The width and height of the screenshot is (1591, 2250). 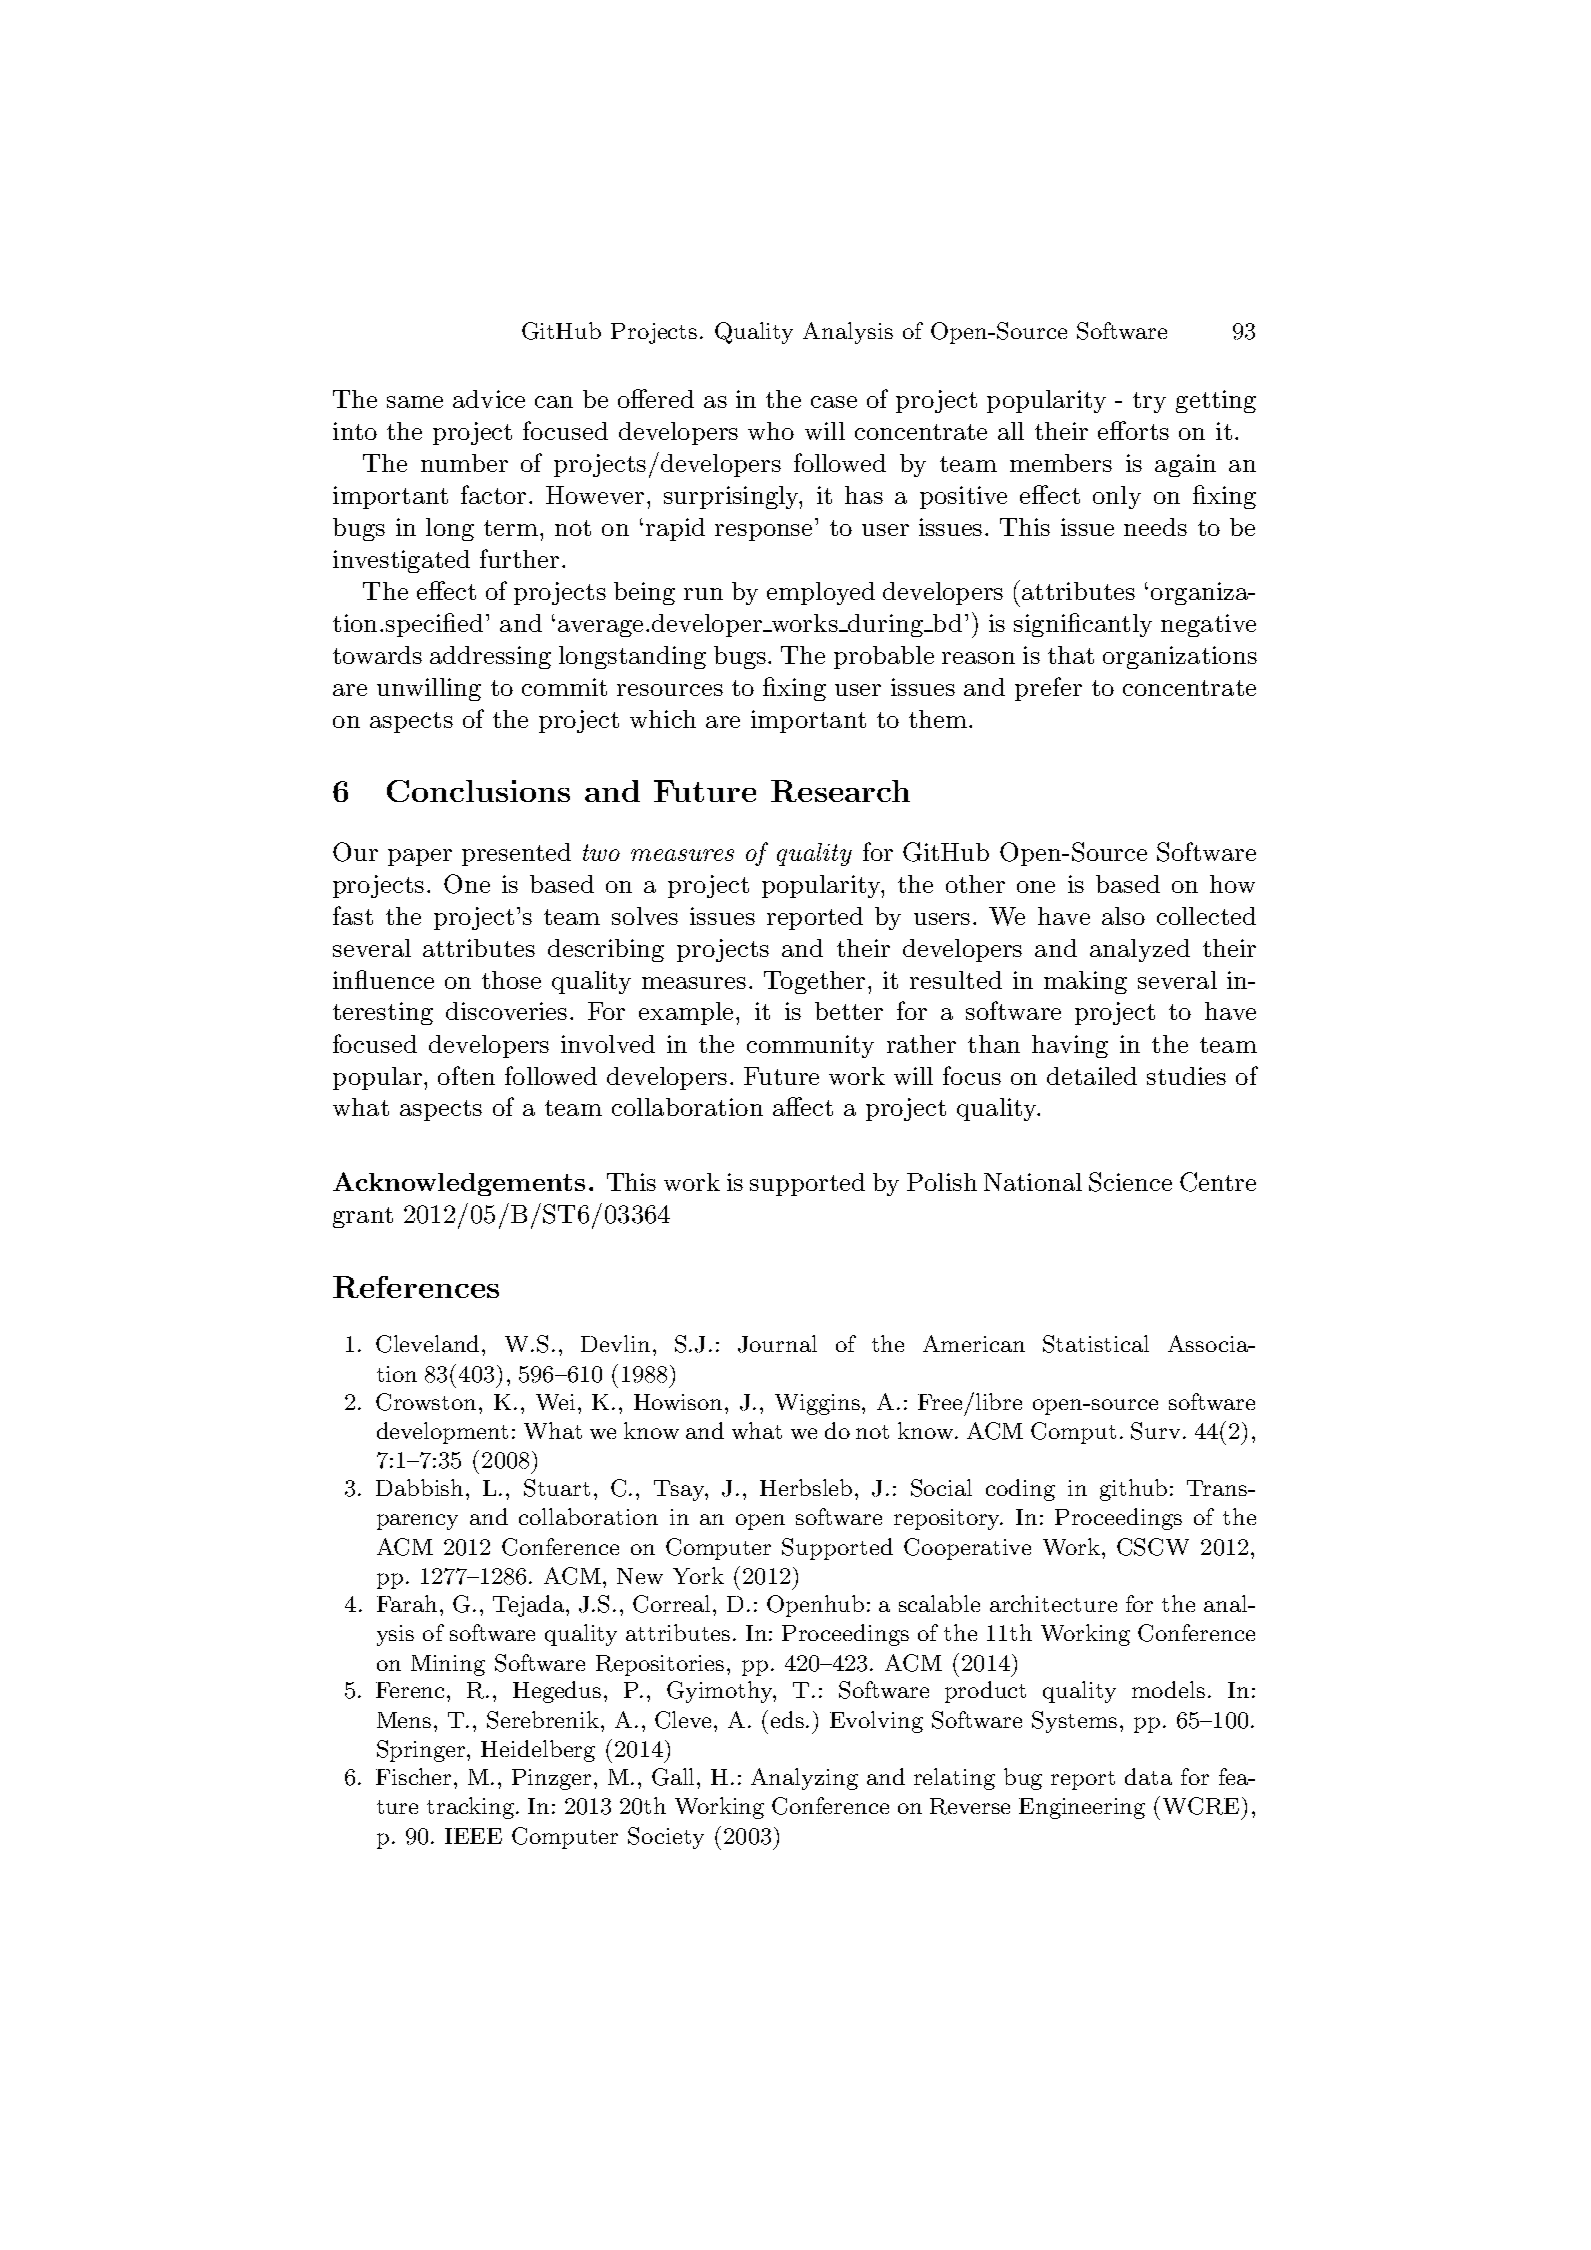 I want to click on detailed, so click(x=1092, y=1076).
